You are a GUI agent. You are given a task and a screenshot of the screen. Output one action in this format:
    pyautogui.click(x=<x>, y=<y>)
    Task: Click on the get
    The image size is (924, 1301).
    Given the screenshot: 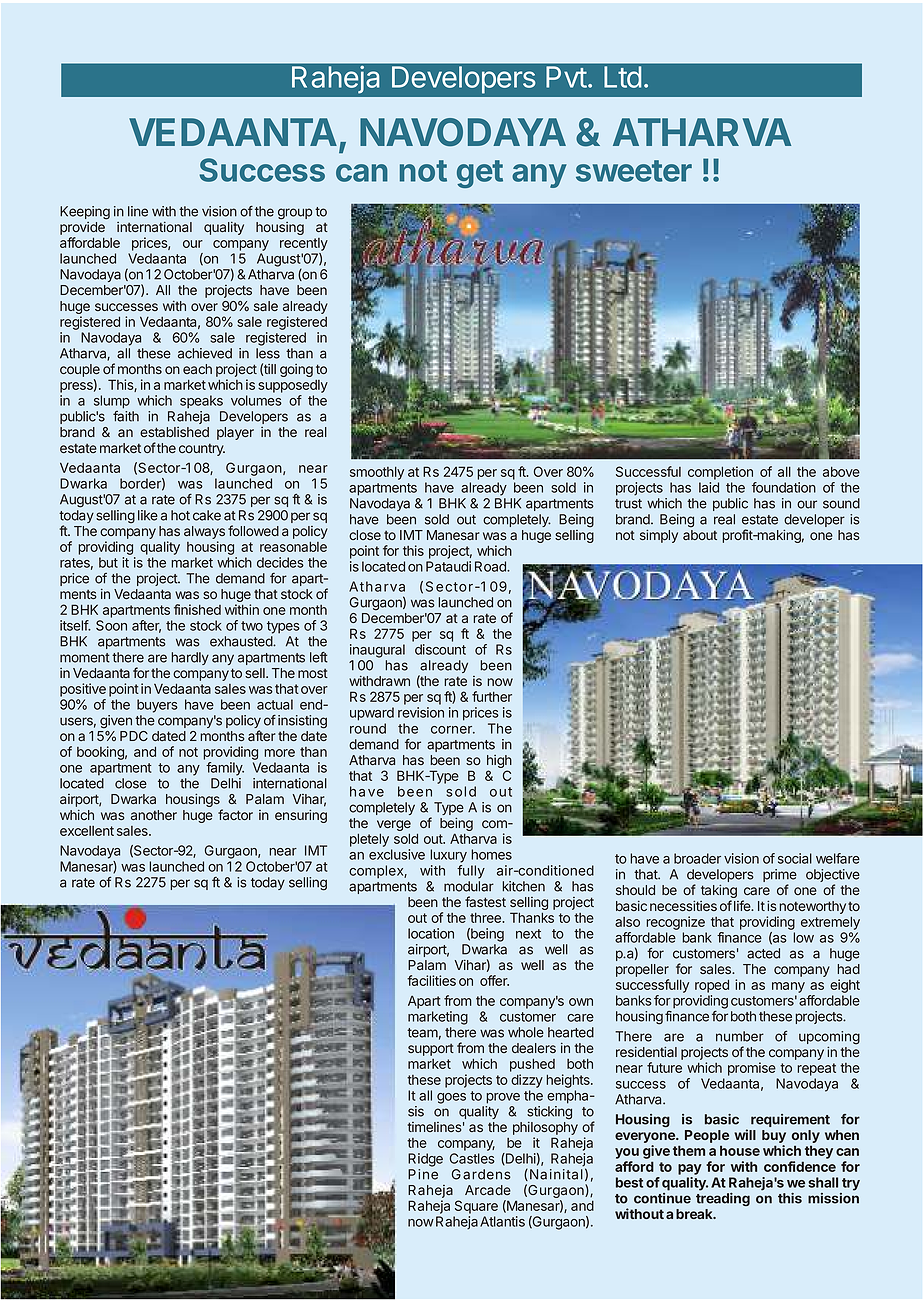 What is the action you would take?
    pyautogui.click(x=480, y=174)
